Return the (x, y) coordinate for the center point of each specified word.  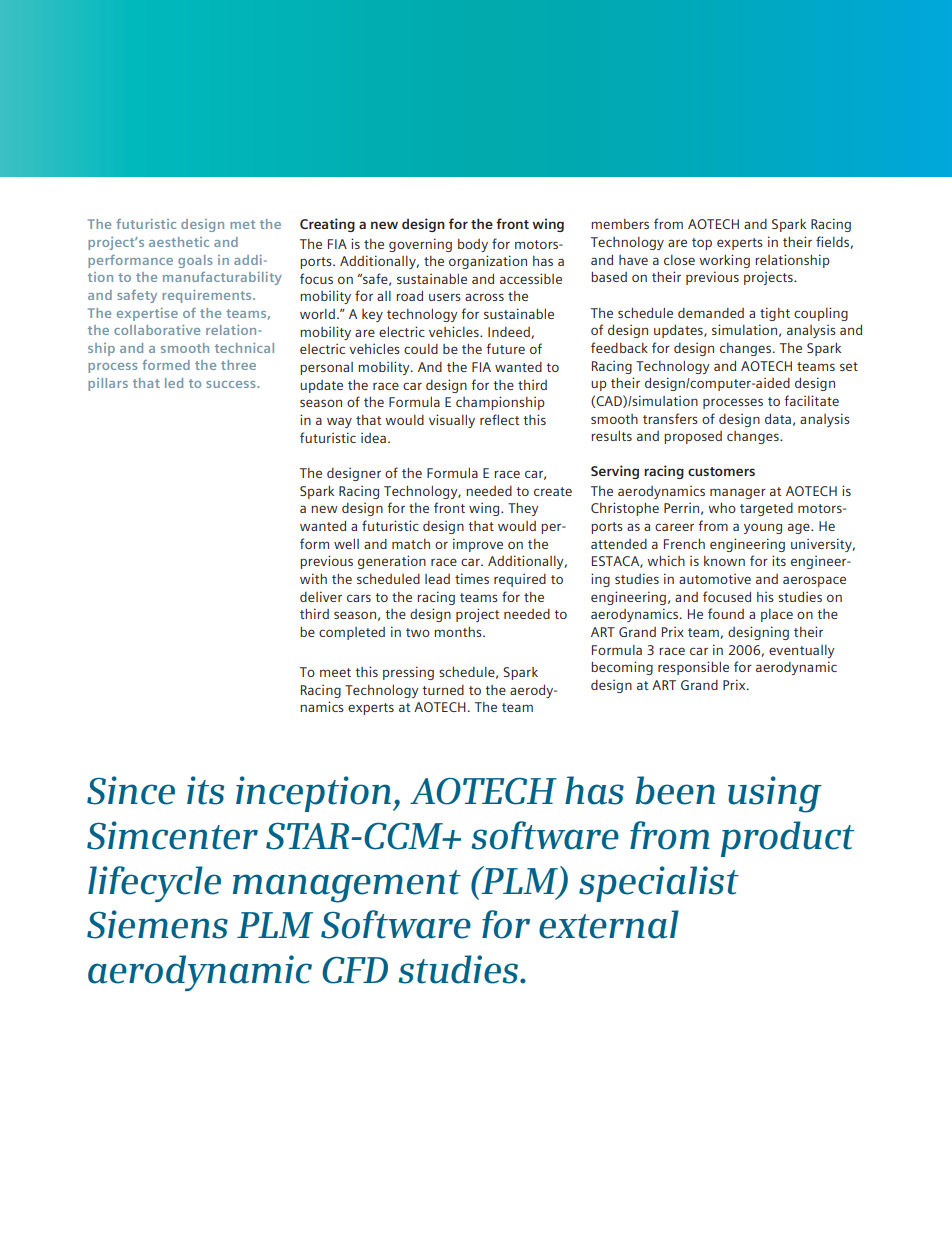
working (724, 261)
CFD (355, 970)
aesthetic (179, 242)
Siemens (157, 924)
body (473, 245)
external (609, 924)
